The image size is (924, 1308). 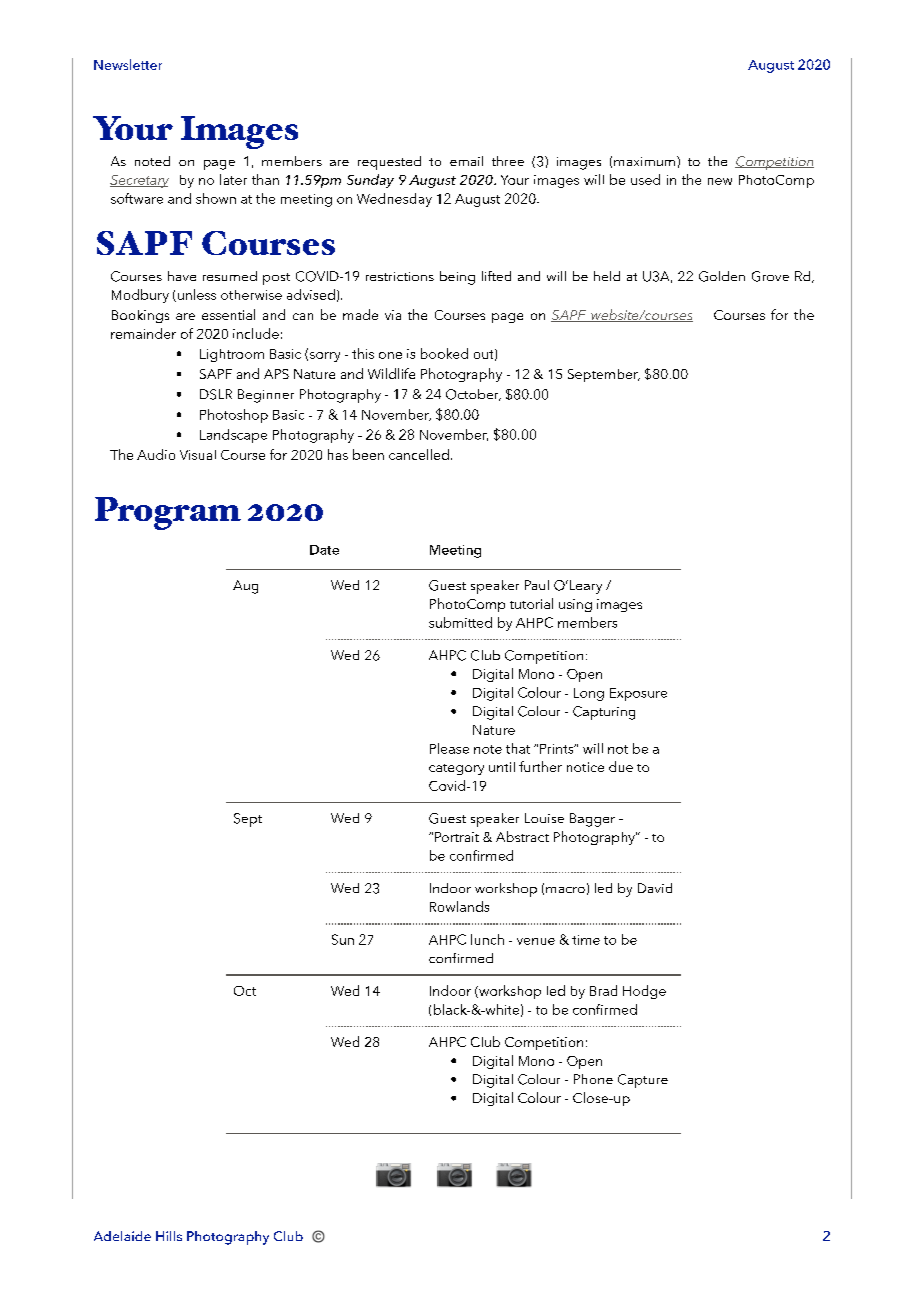 What do you see at coordinates (466, 161) in the document?
I see `email` at bounding box center [466, 161].
